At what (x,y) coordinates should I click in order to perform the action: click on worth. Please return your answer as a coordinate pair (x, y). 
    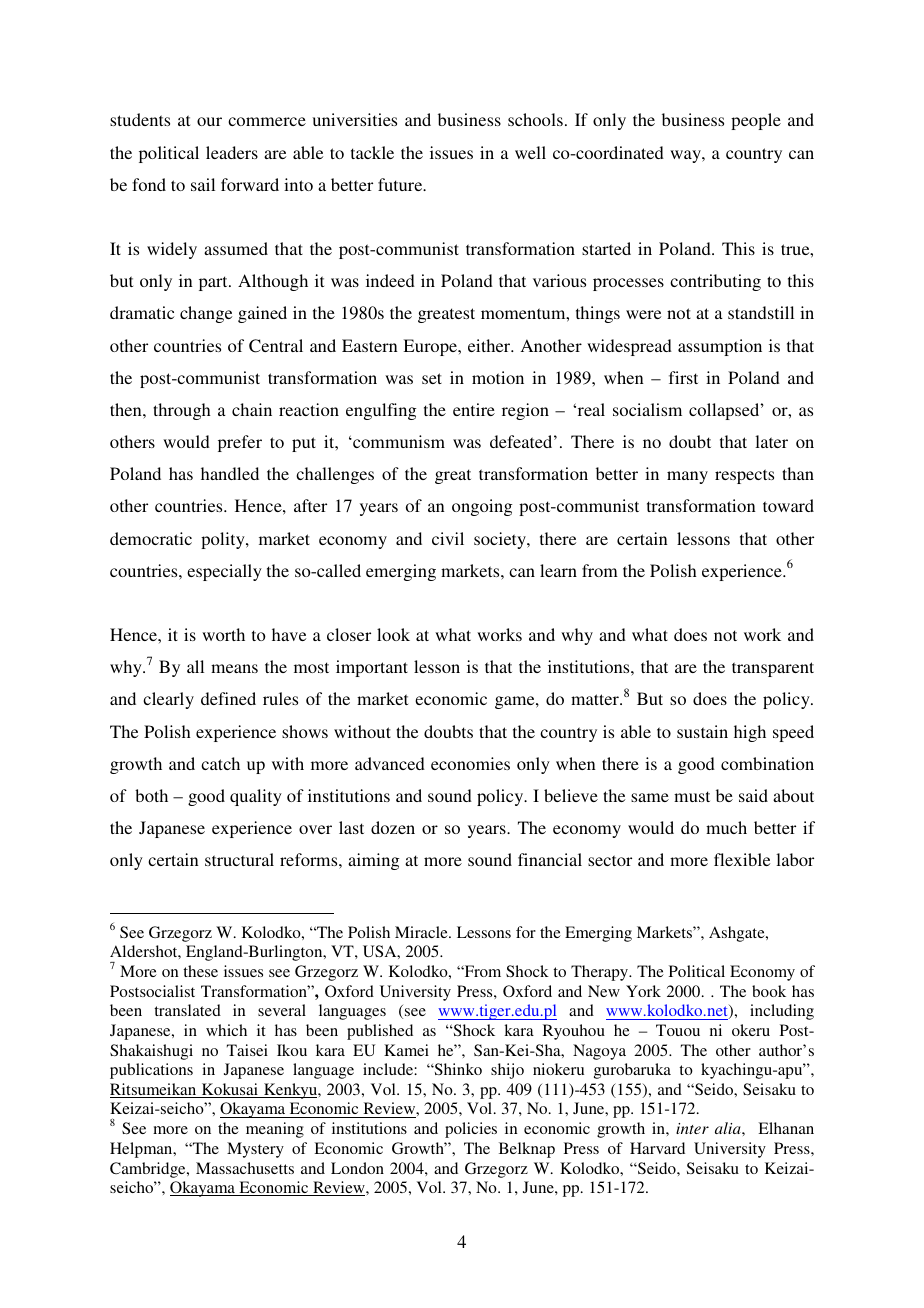
    Looking at the image, I should click on (223, 634).
